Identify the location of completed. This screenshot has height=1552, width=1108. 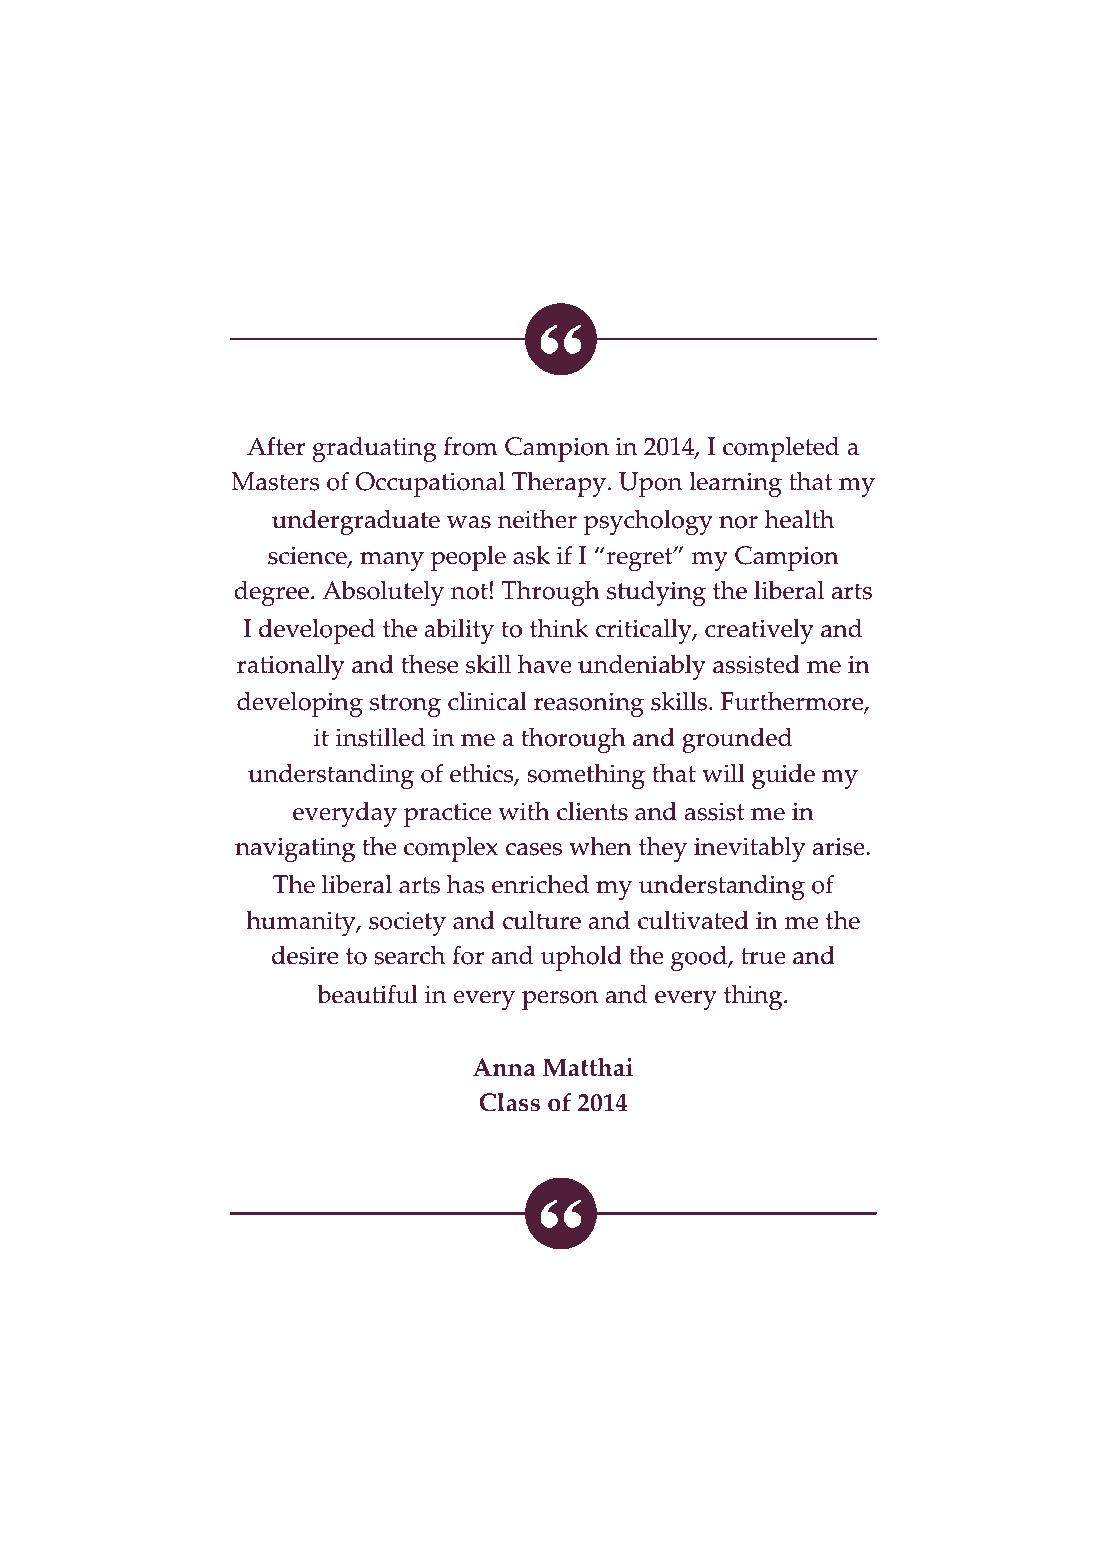
(781, 449).
